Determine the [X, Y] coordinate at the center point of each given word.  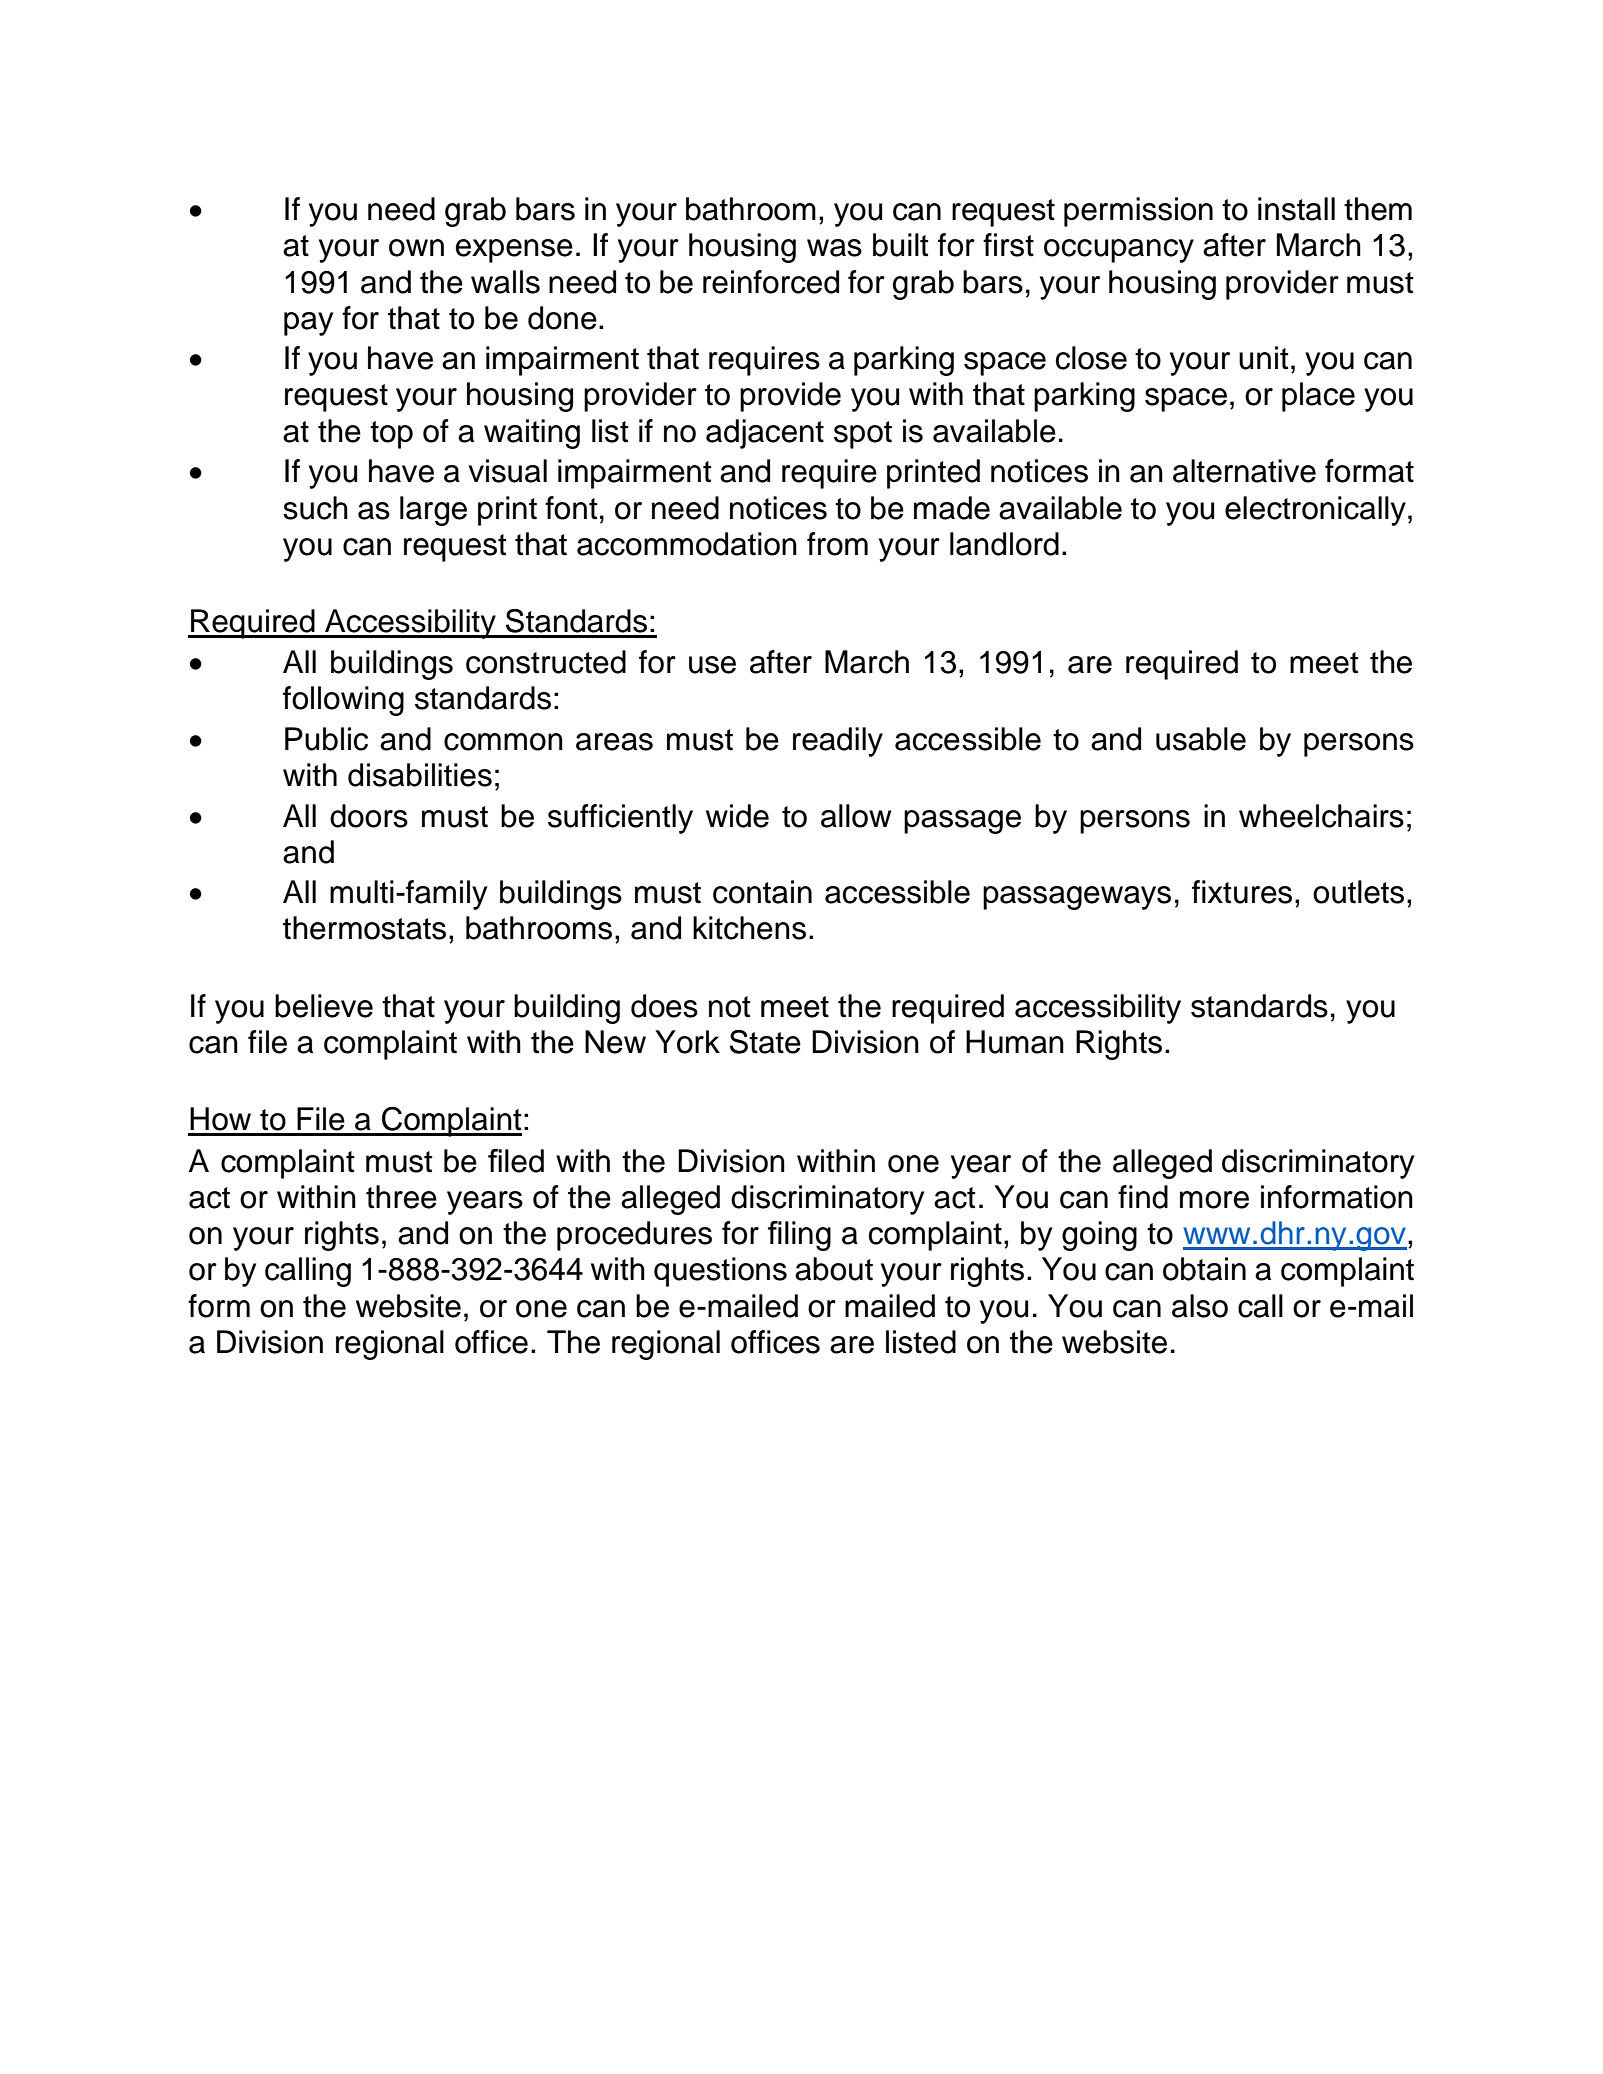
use [712, 665]
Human [1015, 1042]
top [391, 435]
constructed [546, 662]
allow [856, 816]
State [765, 1042]
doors [369, 816]
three [401, 1197]
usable [1201, 739]
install [1296, 209]
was [834, 248]
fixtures [1242, 892]
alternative [1244, 471]
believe [324, 1006]
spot [863, 435]
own [416, 248]
